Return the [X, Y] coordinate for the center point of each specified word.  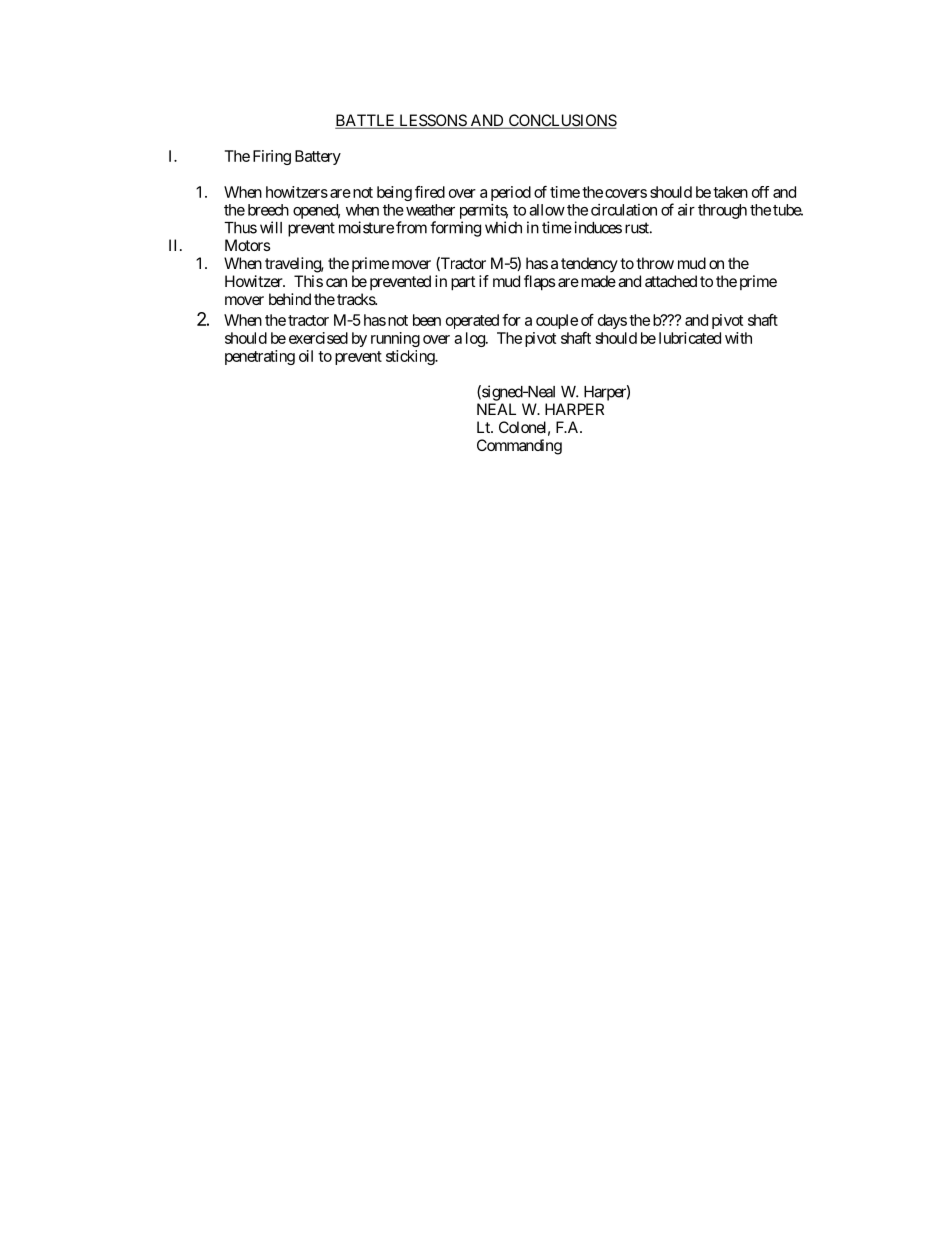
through [722, 211]
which [503, 227]
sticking [411, 357]
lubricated [690, 338]
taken [730, 192]
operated [472, 321]
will [271, 227]
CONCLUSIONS [561, 121]
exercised [318, 338]
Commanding [519, 447]
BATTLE [366, 121]
